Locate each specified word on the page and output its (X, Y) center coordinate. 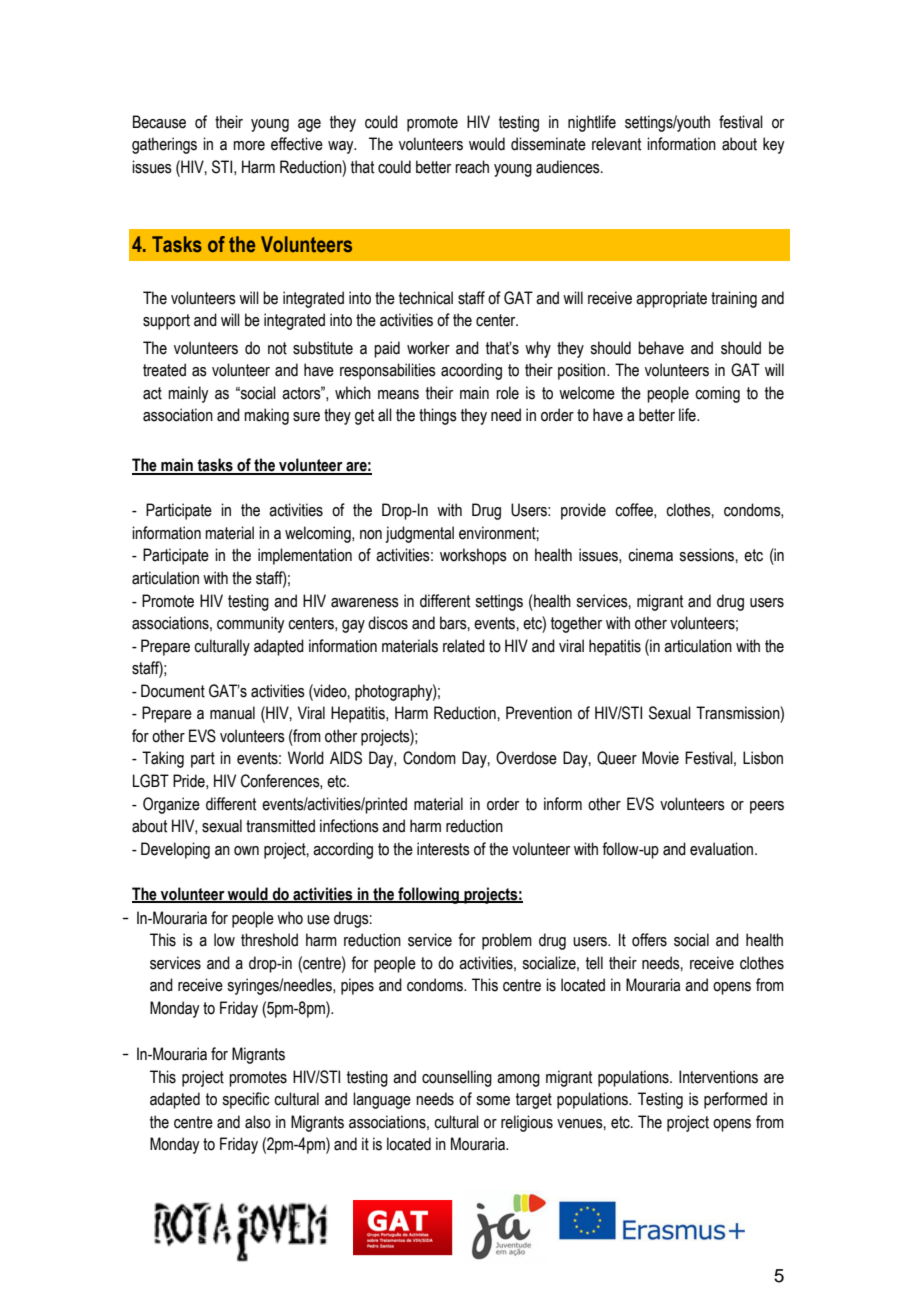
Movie (660, 758)
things (438, 416)
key (773, 145)
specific (246, 1100)
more (249, 146)
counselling (457, 1078)
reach (472, 167)
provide (583, 511)
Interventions (718, 1077)
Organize (171, 805)
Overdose (526, 758)
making (266, 416)
